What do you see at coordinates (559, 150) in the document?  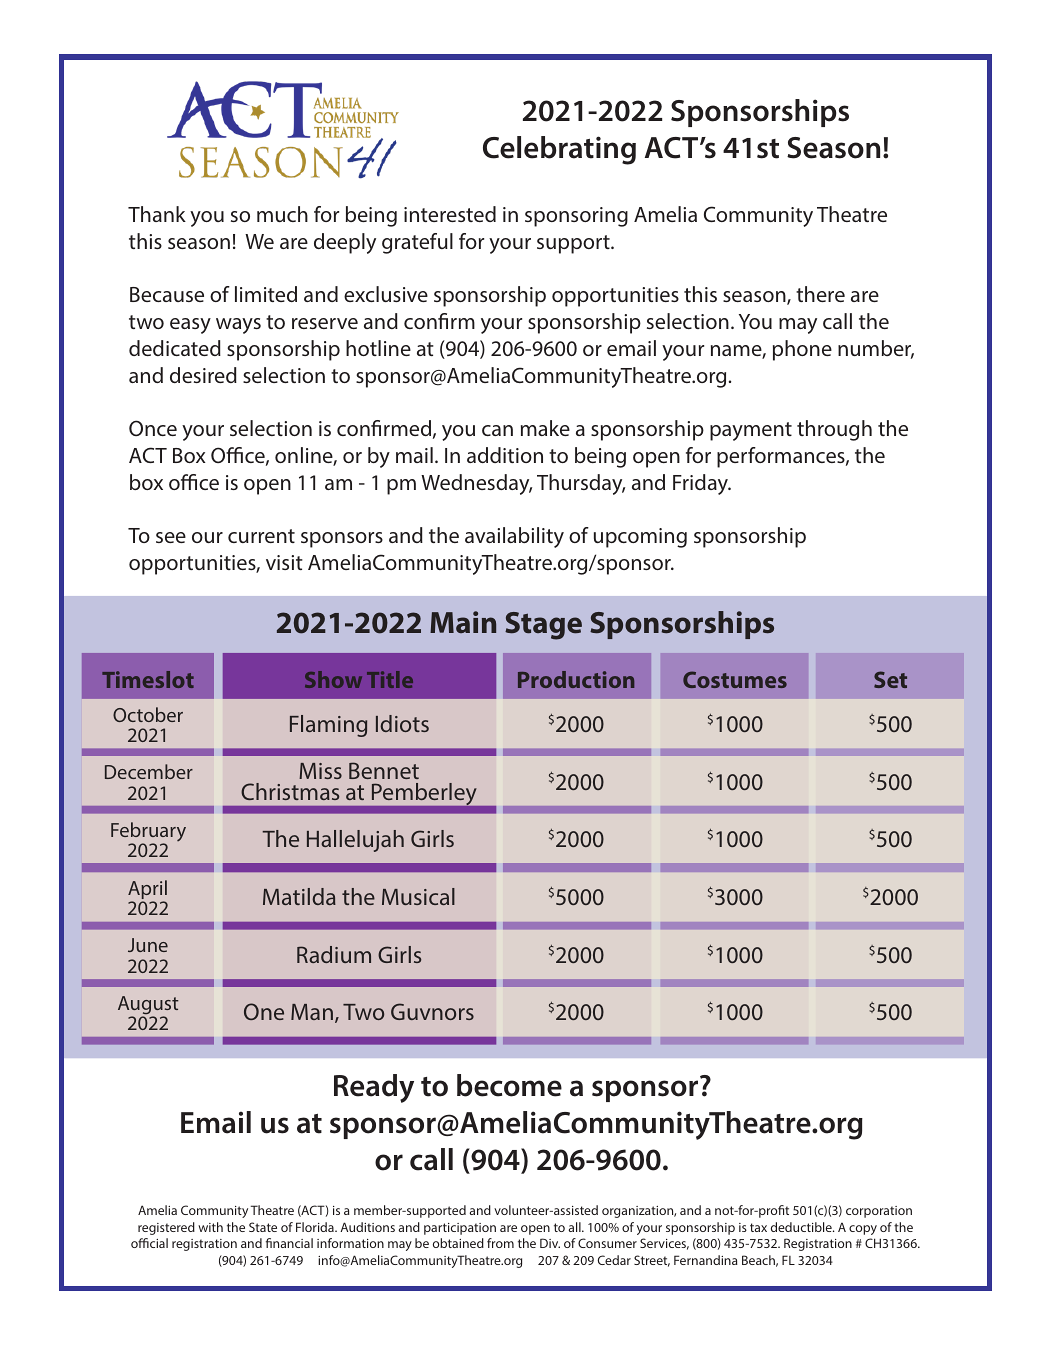 I see `Celebrating` at bounding box center [559, 150].
